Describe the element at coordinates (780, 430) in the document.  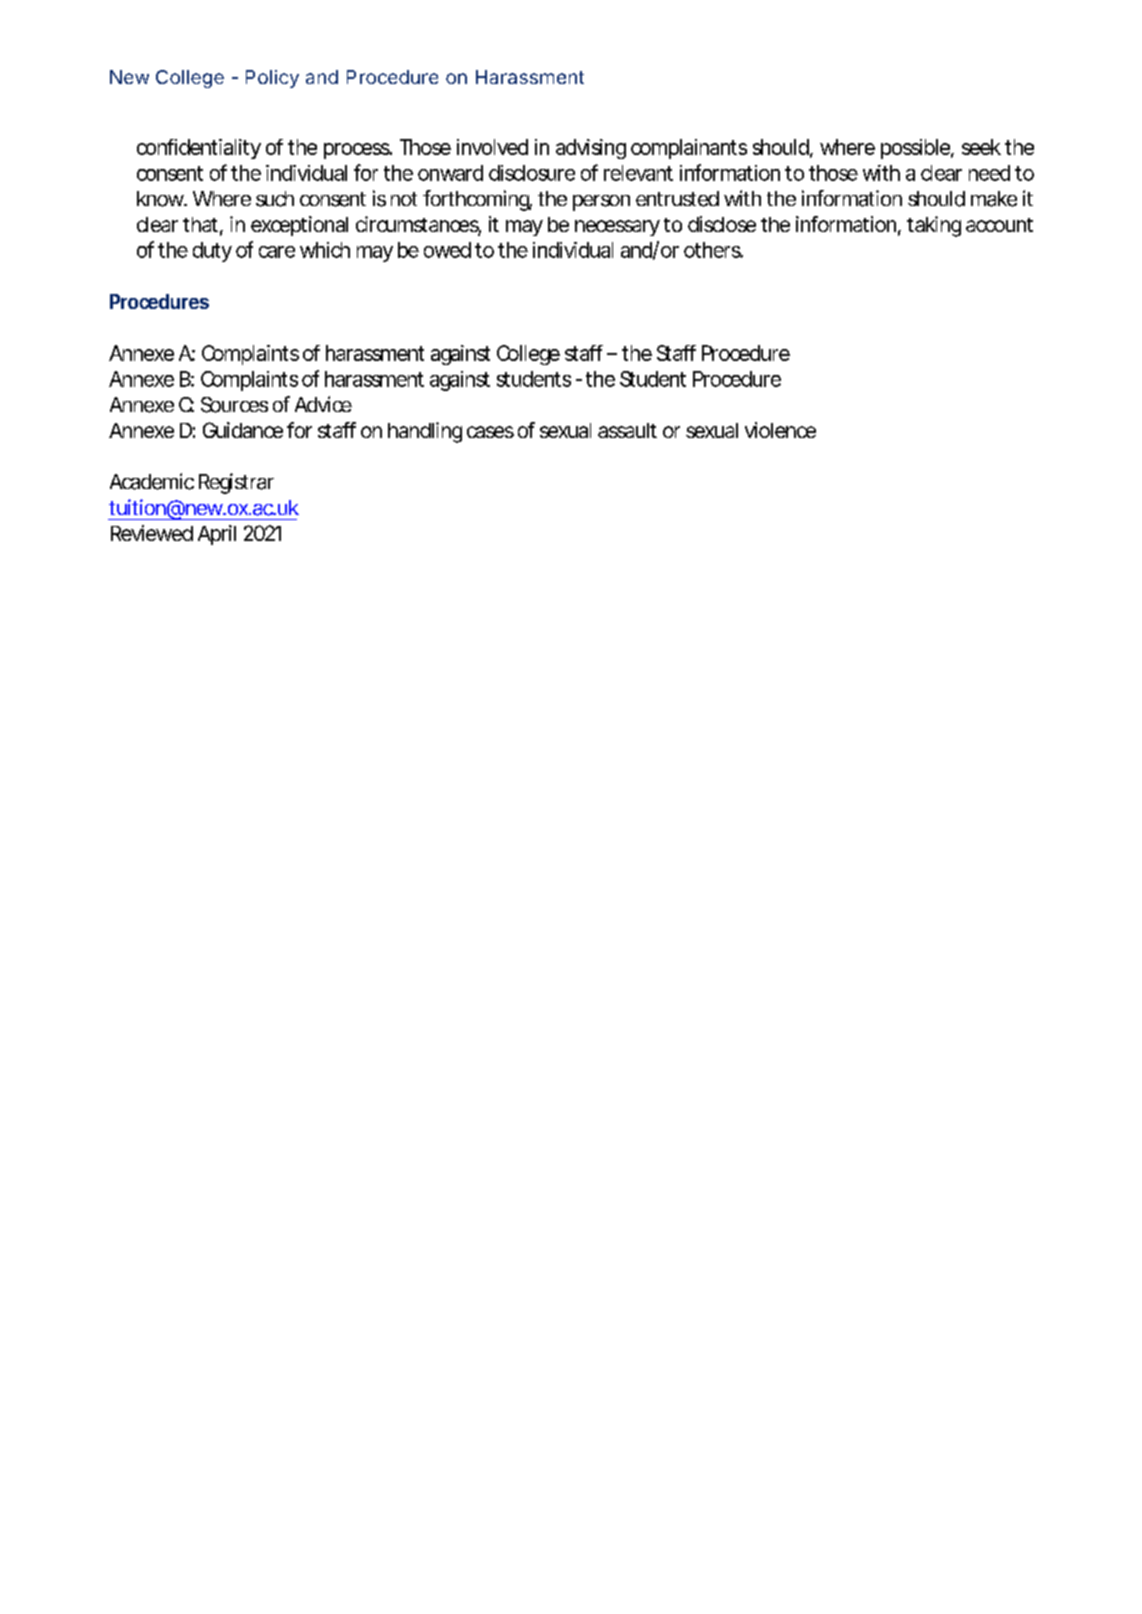
I see `violence` at that location.
